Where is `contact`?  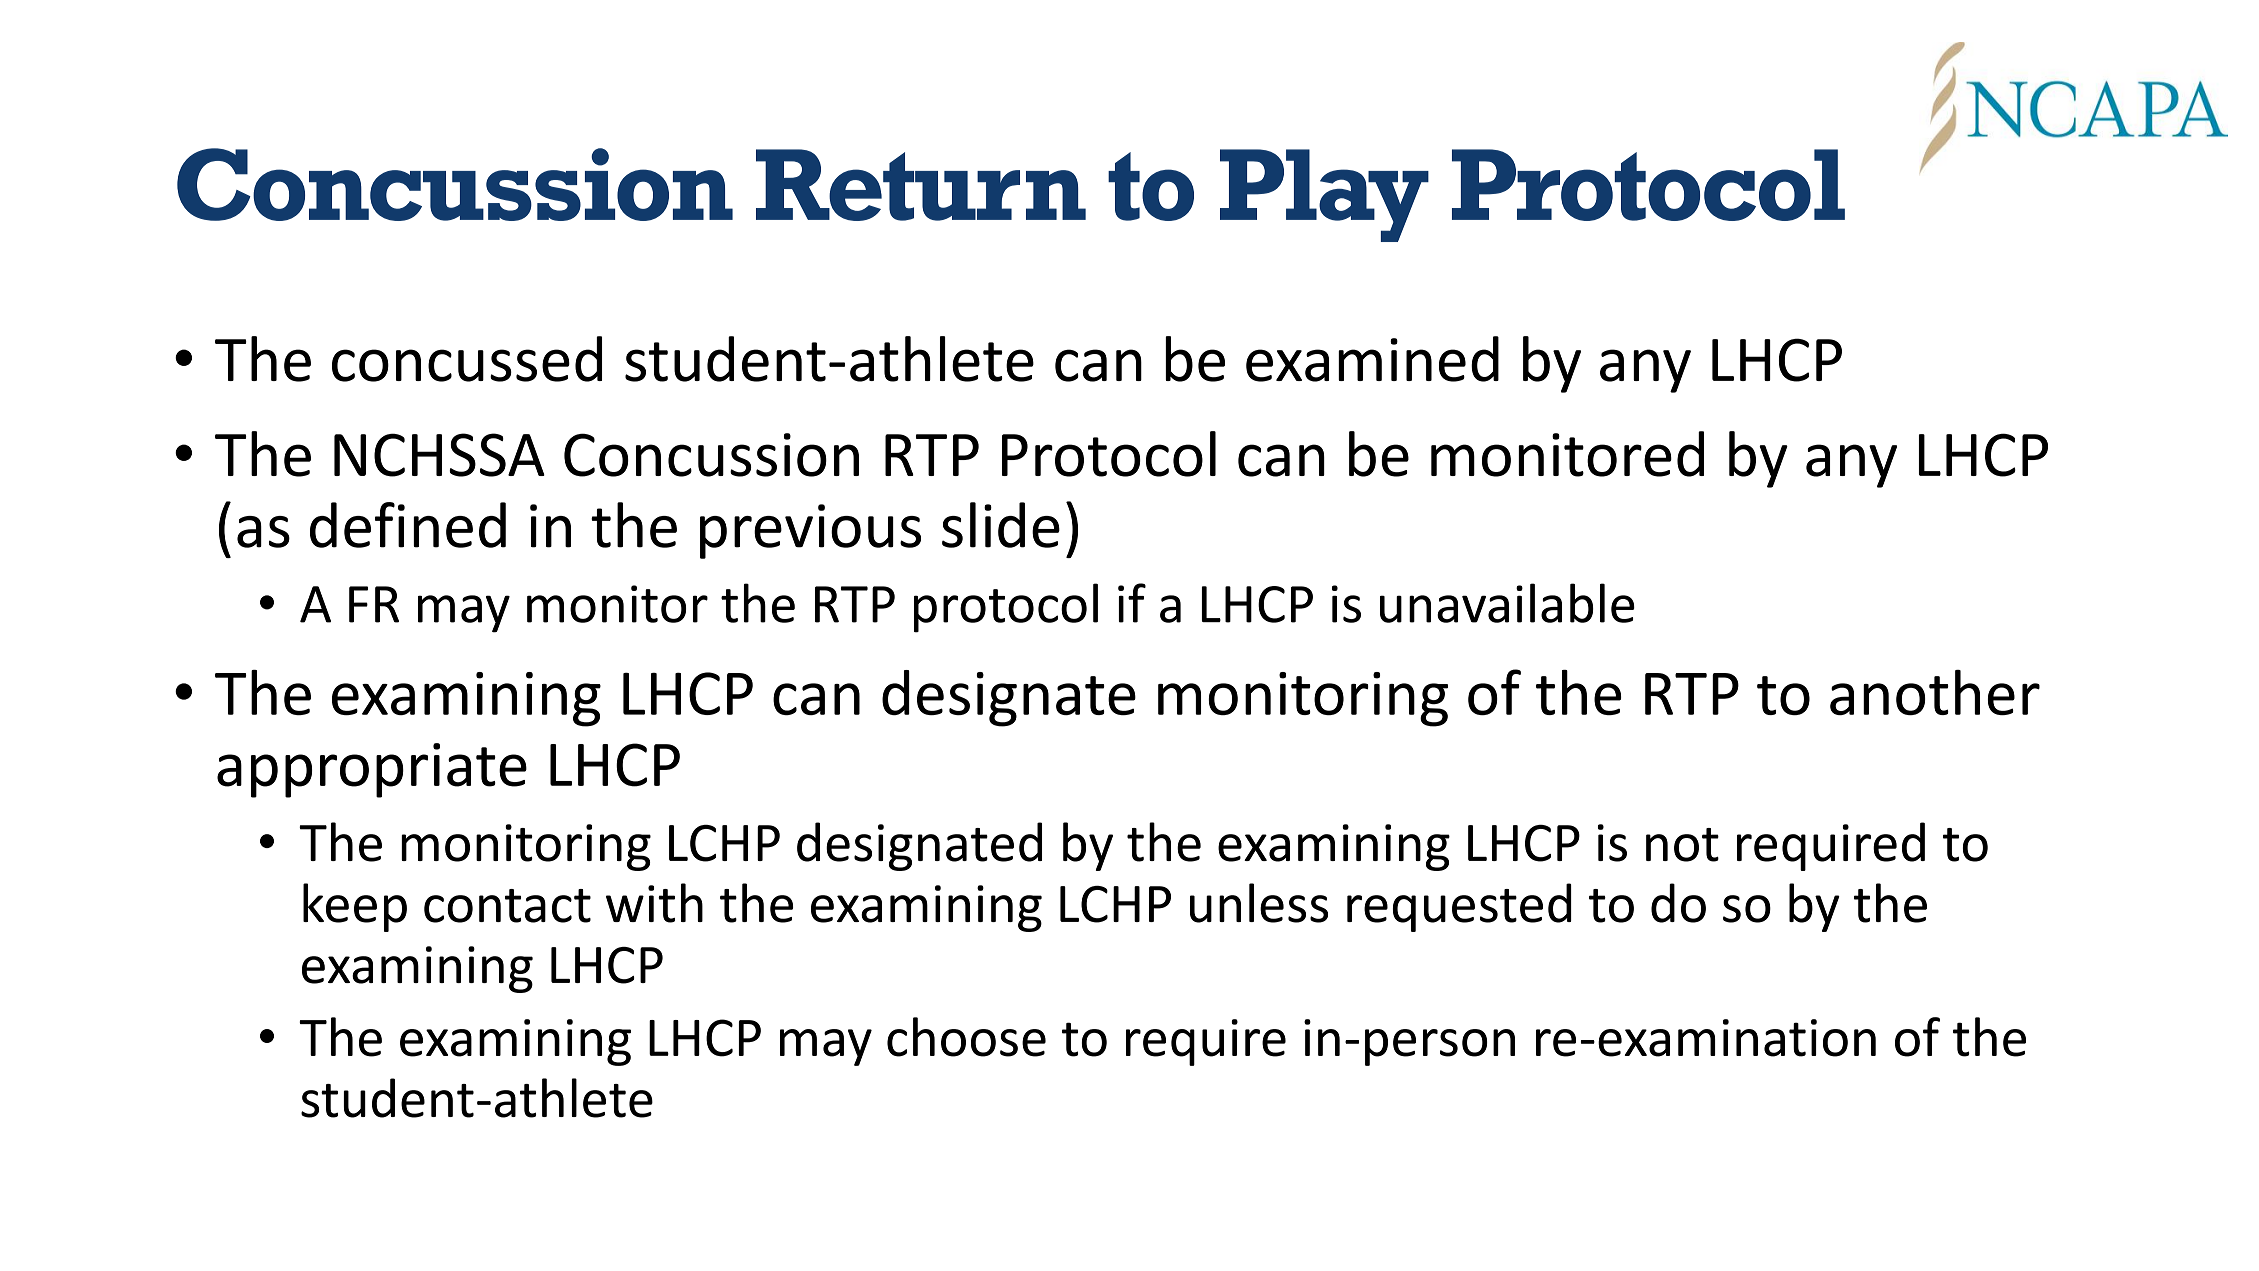 contact is located at coordinates (507, 906).
